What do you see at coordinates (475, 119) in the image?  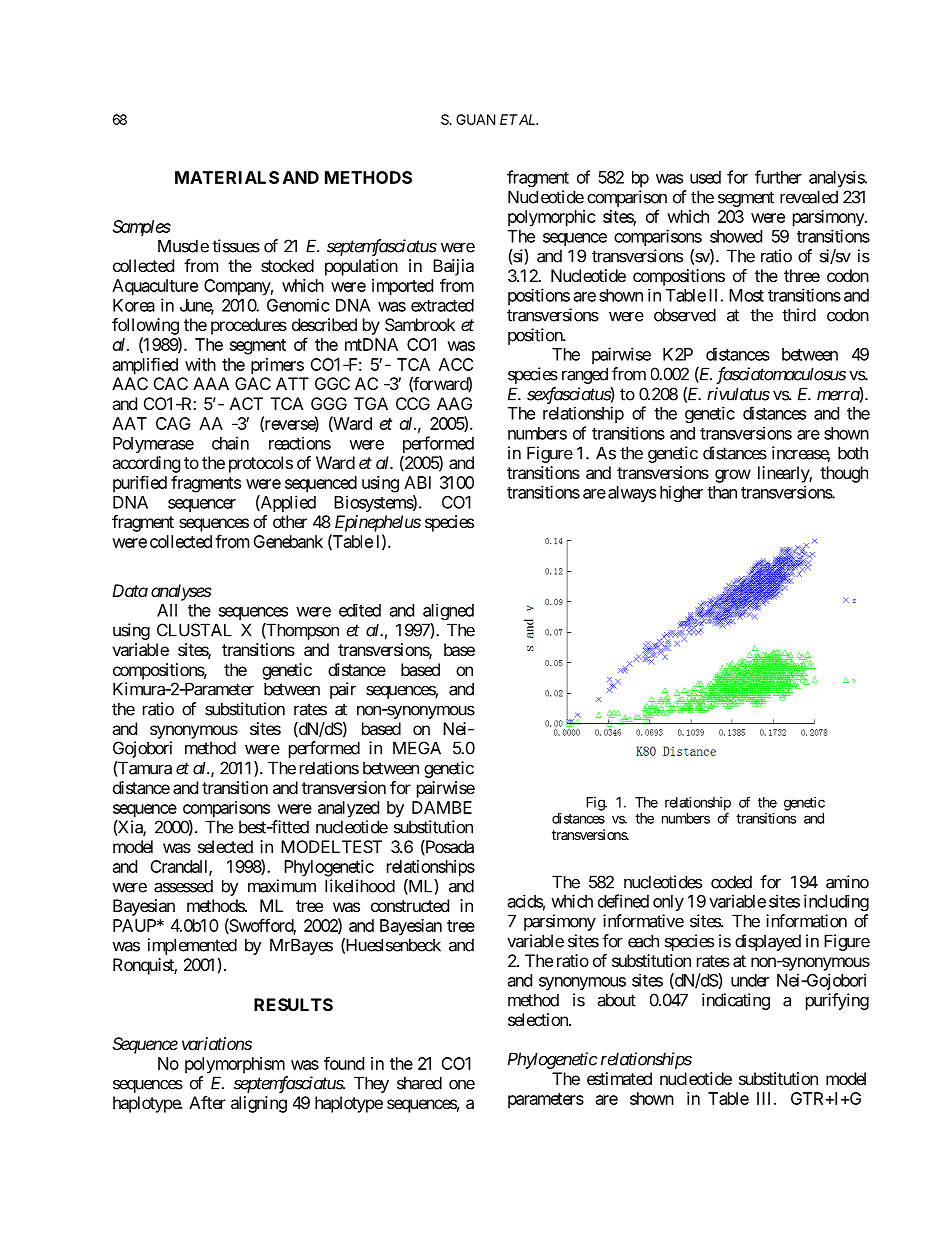 I see `GUAN` at bounding box center [475, 119].
